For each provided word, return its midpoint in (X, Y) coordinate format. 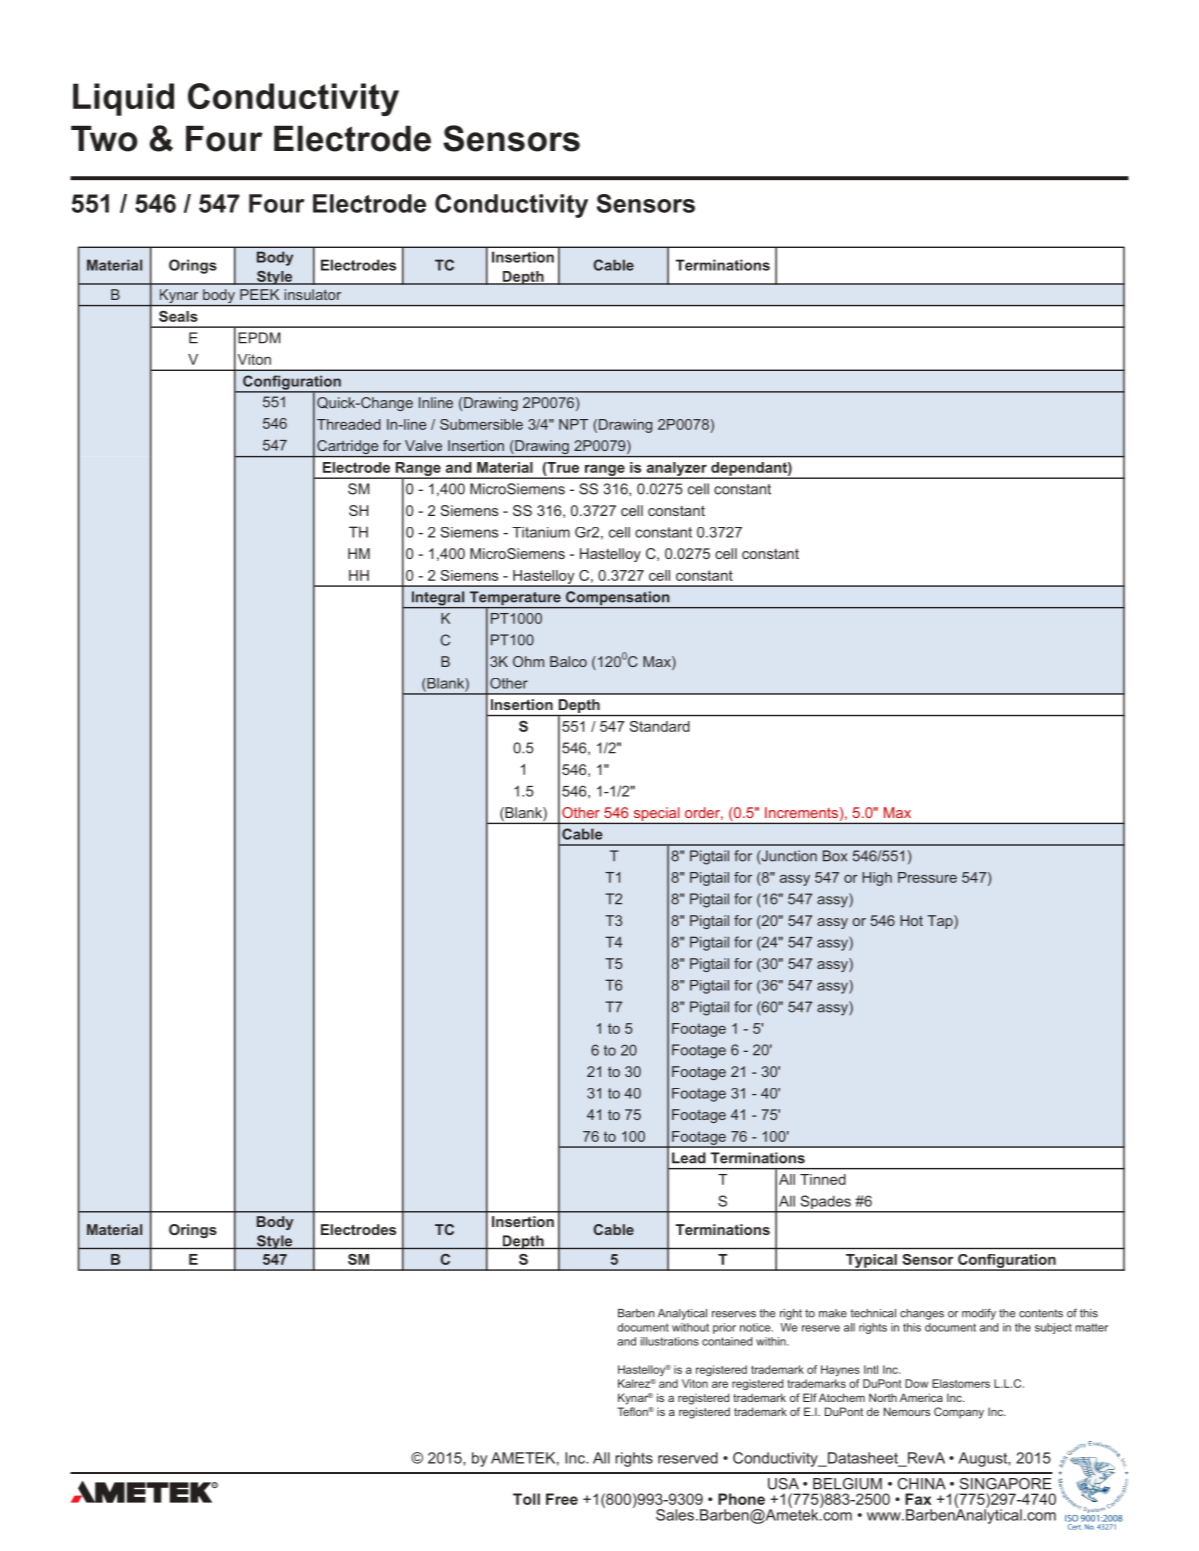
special (656, 814)
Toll (526, 1499)
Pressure (927, 877)
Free (562, 1499)
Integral (438, 599)
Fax (918, 1499)
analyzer (676, 470)
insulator (312, 294)
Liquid (123, 99)
